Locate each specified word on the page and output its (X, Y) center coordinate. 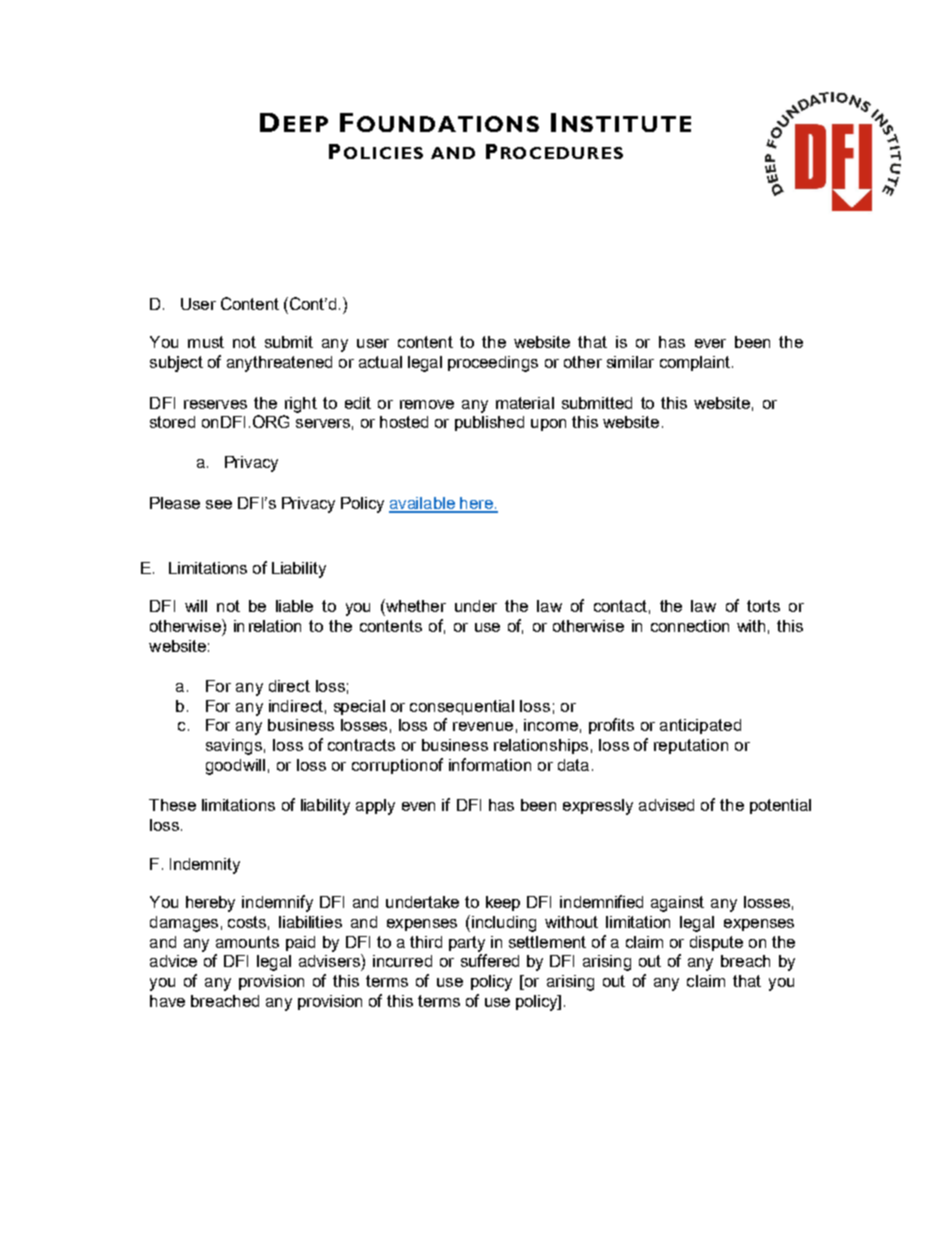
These (172, 805)
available (423, 504)
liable (294, 606)
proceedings (493, 364)
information (490, 764)
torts (763, 606)
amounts (247, 942)
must (206, 342)
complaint (696, 363)
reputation (691, 746)
